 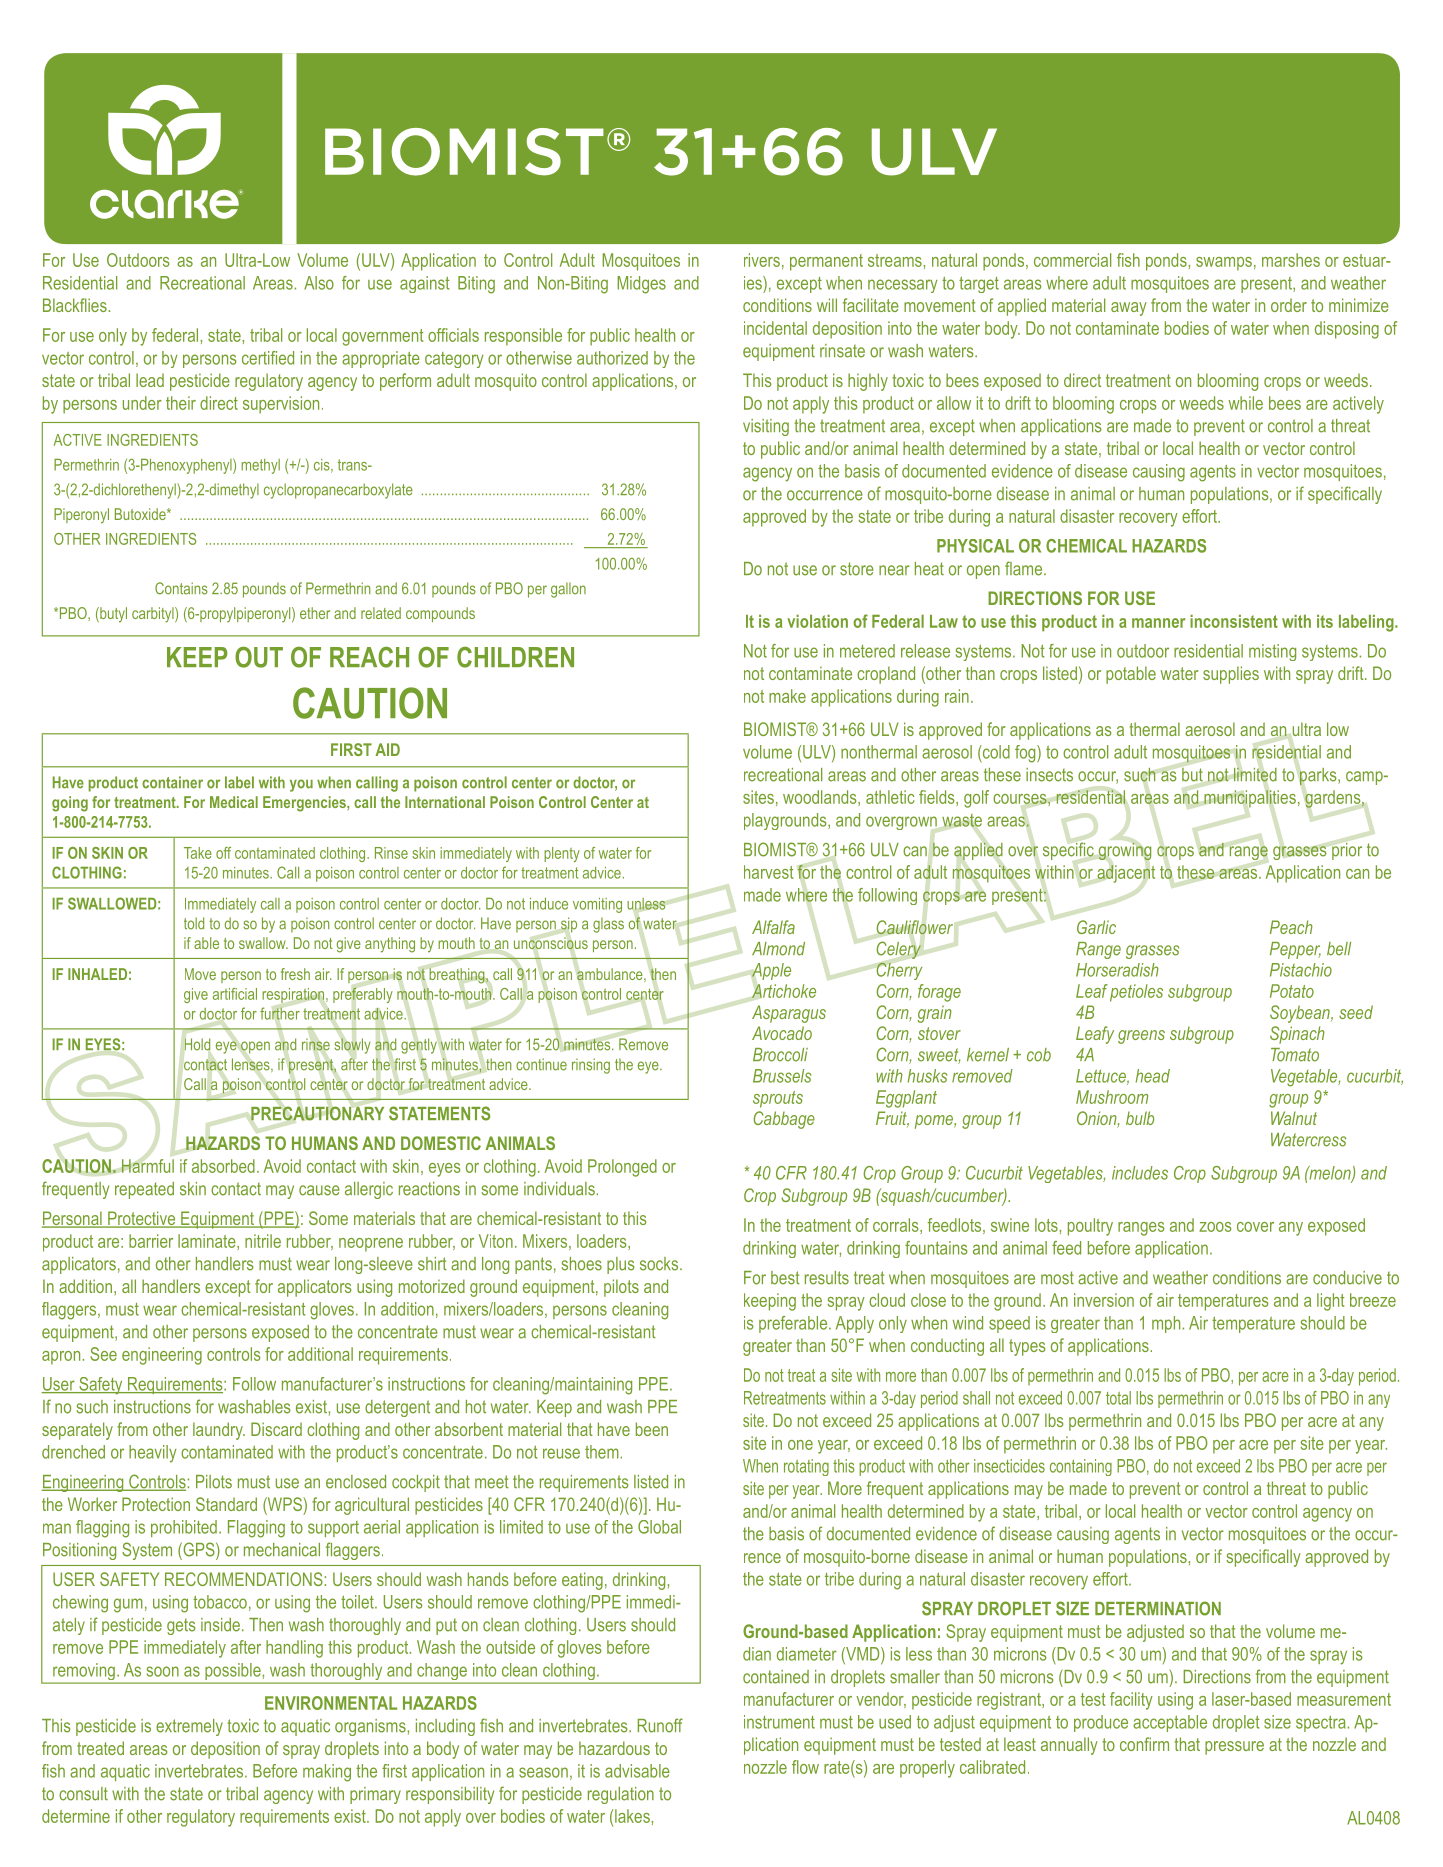 What do you see at coordinates (268, 358) in the screenshot?
I see `certified` at bounding box center [268, 358].
